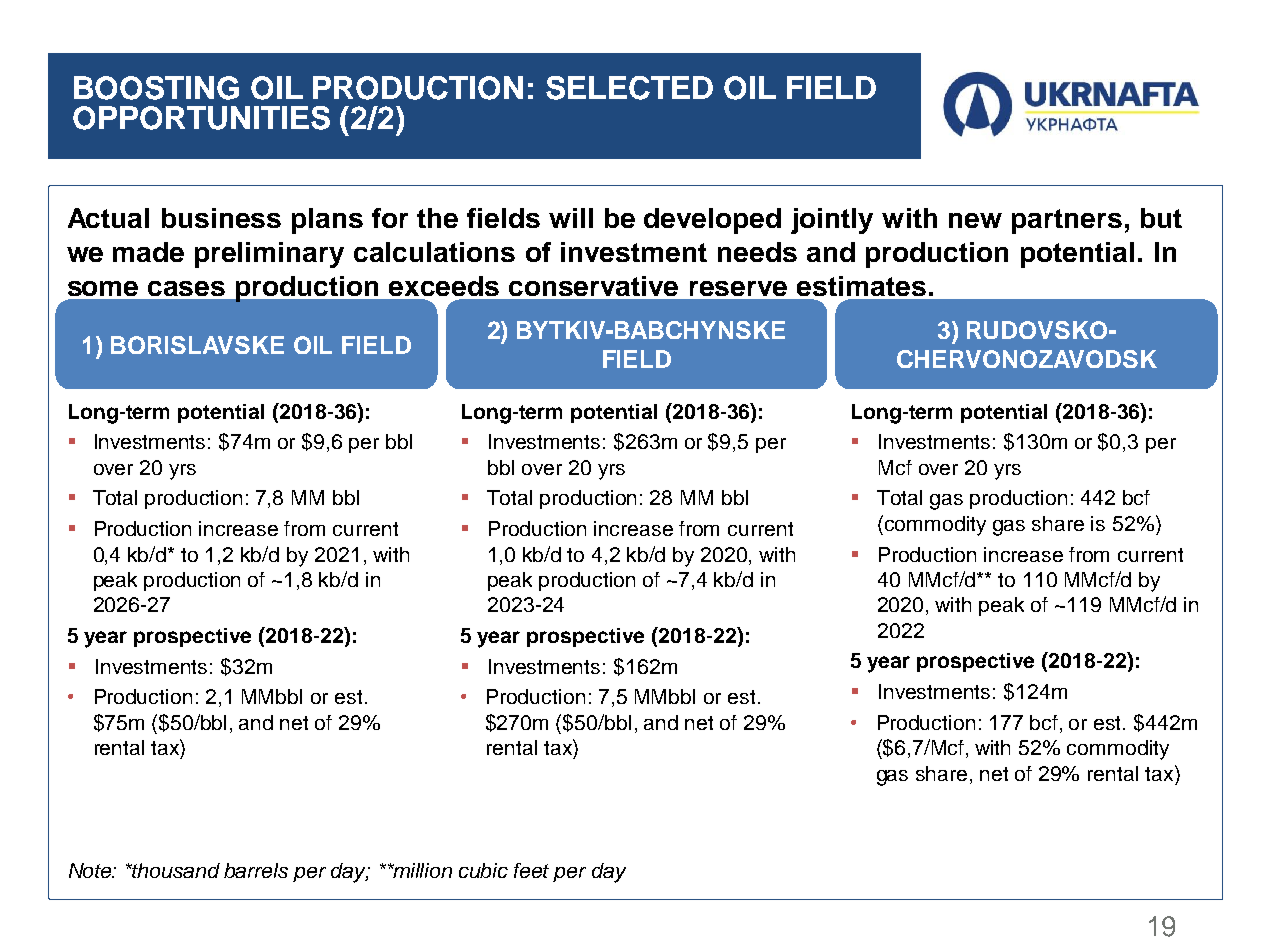 The height and width of the page is (952, 1270). I want to click on feet, so click(531, 870).
